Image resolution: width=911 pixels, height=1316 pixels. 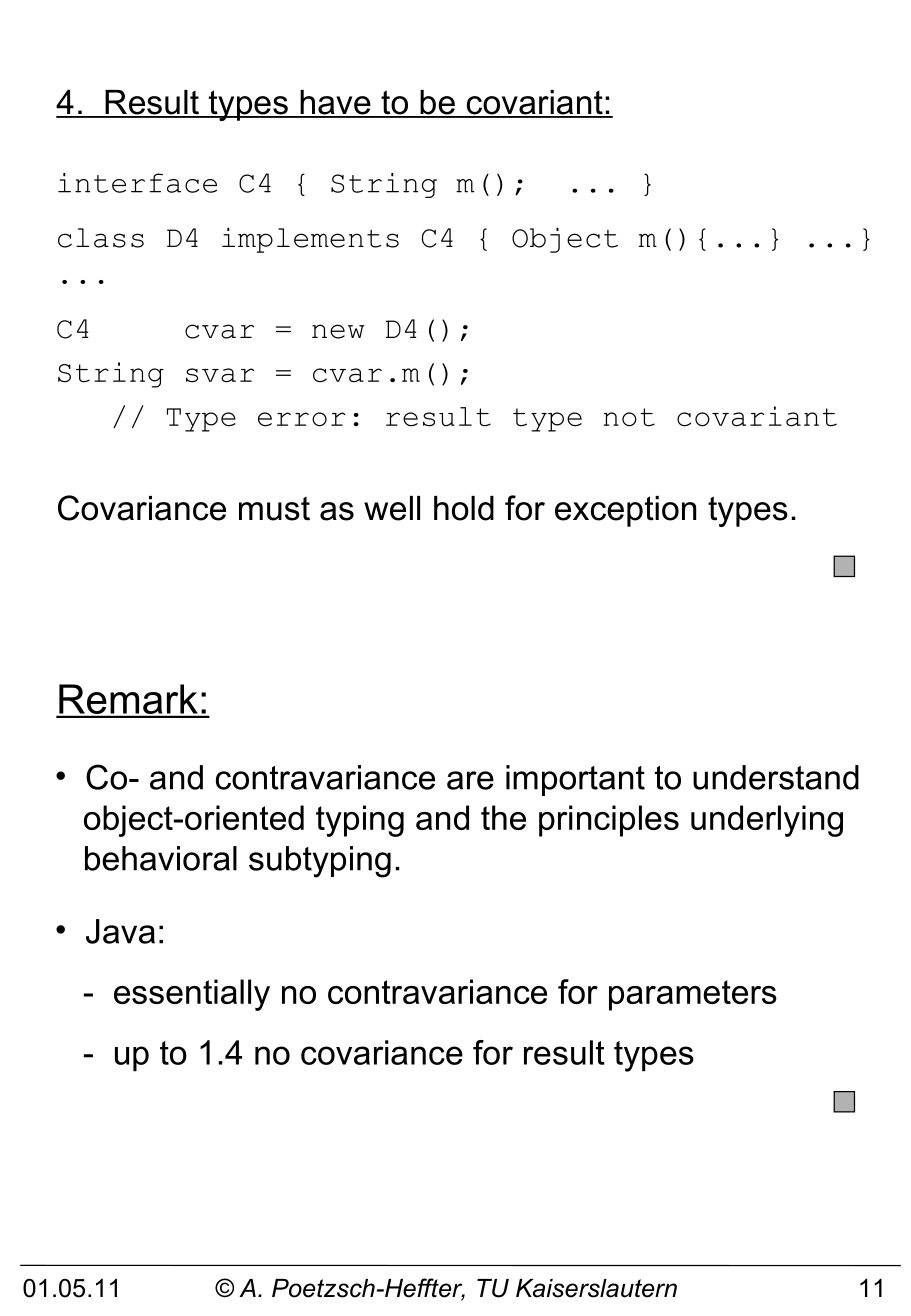 I want to click on not, so click(x=629, y=417).
